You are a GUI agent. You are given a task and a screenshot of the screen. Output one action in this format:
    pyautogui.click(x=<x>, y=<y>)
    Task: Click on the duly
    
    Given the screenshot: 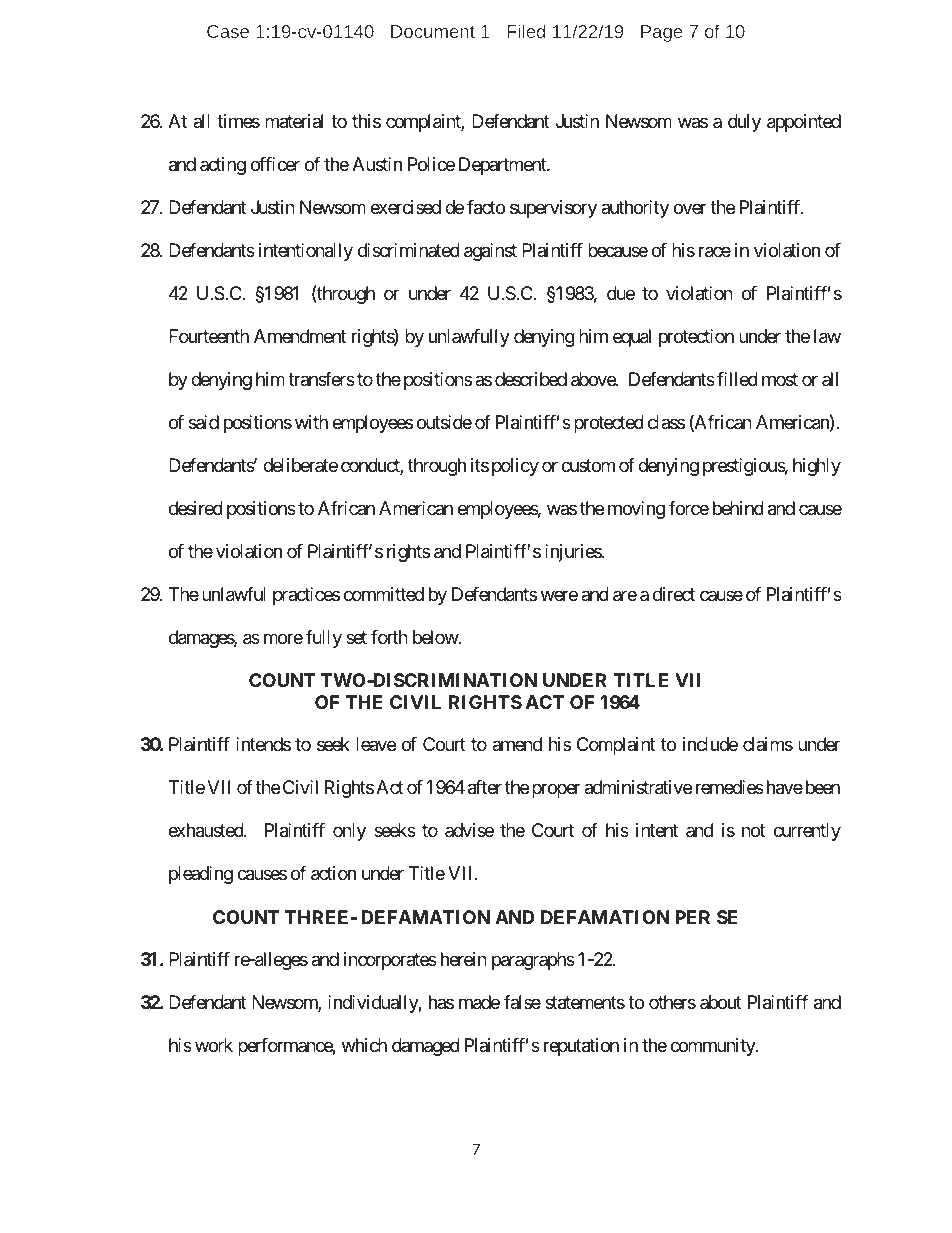 What is the action you would take?
    pyautogui.click(x=744, y=123)
